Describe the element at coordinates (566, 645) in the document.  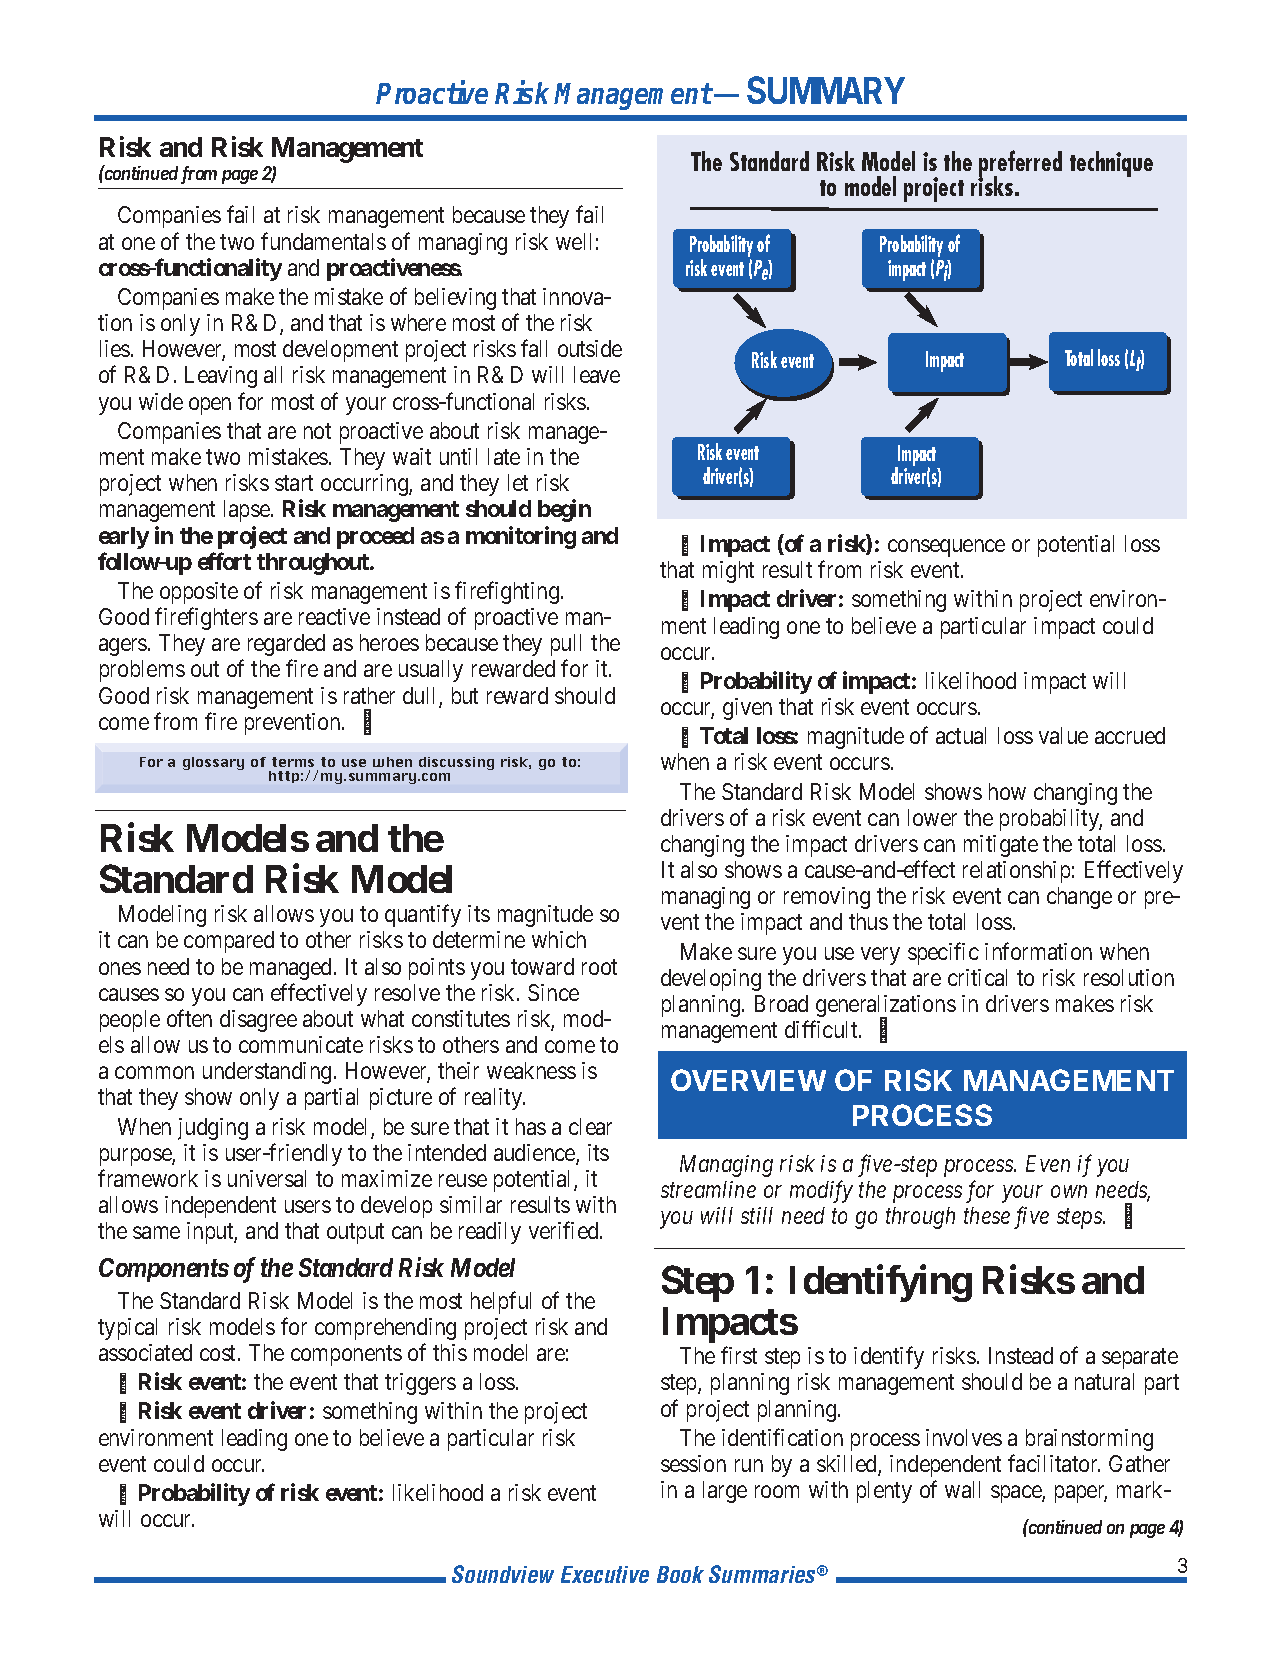
I see `pull` at that location.
